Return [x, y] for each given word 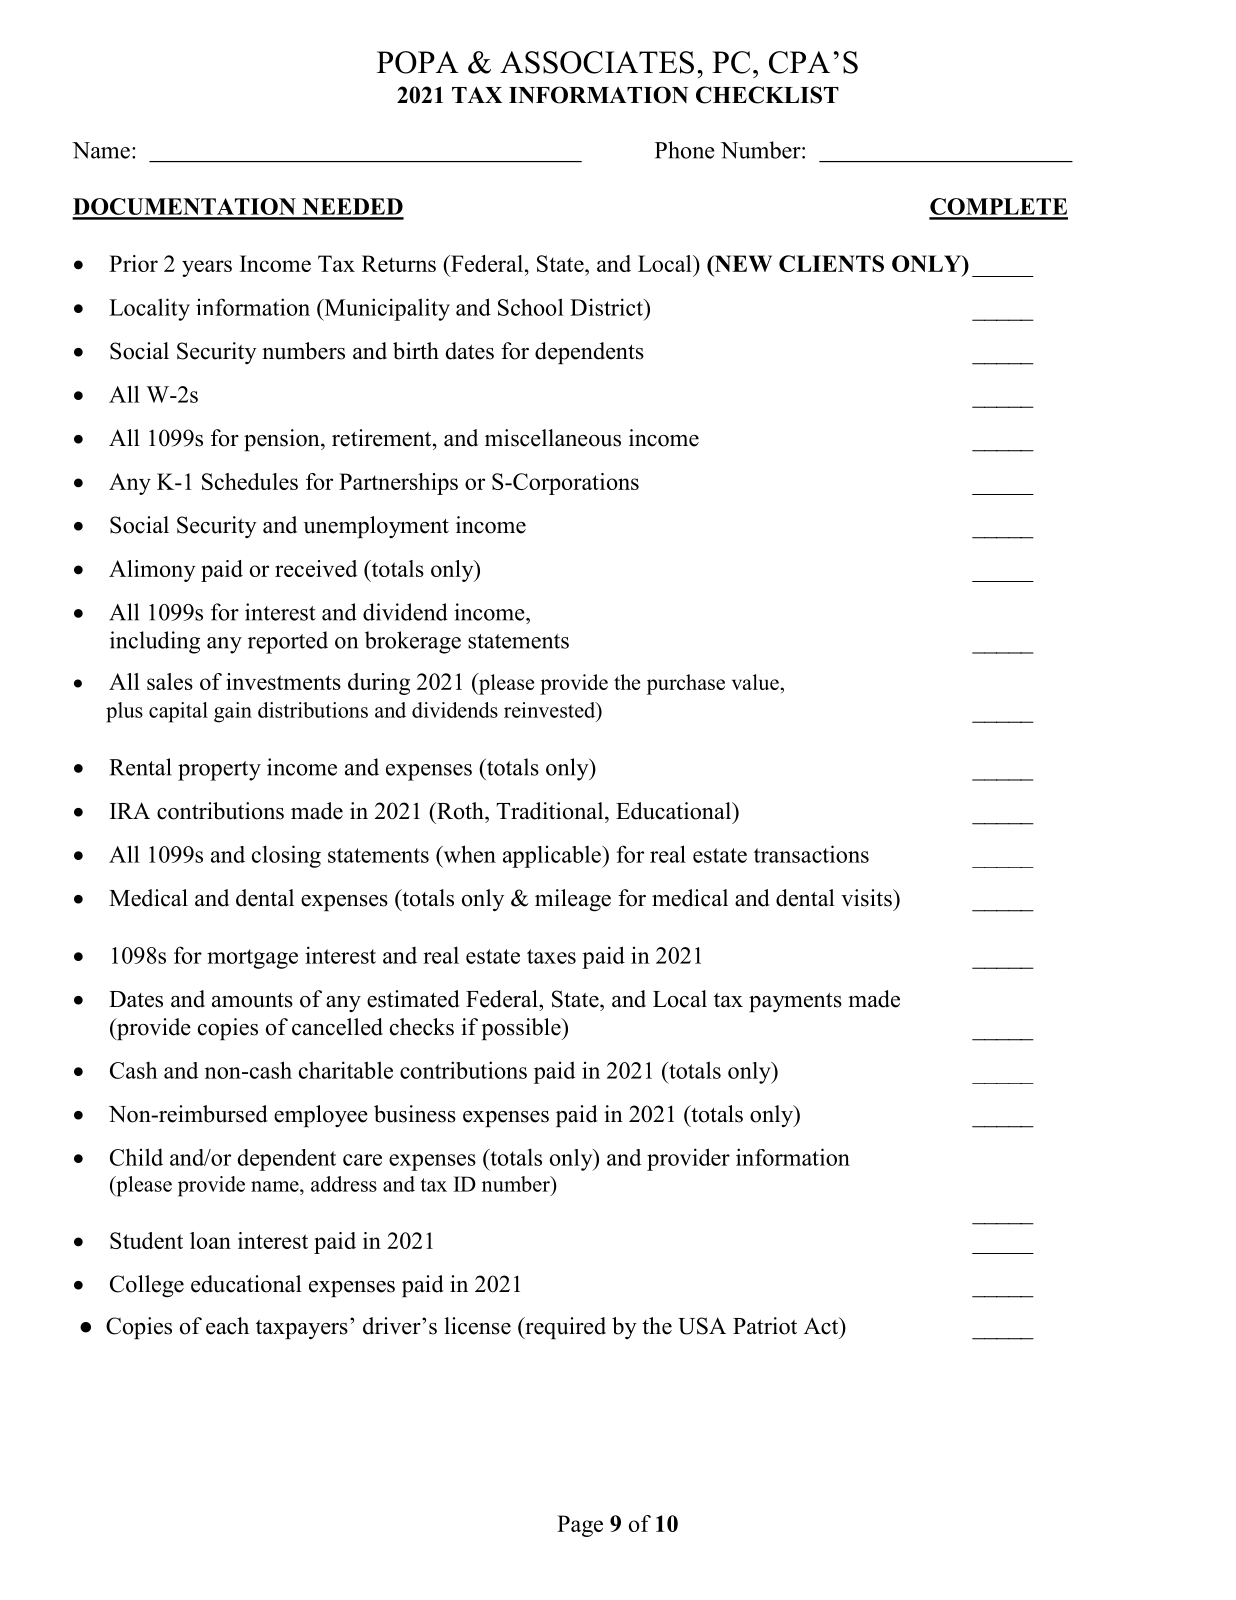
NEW [742, 265]
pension [283, 440]
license [477, 1326]
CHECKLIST [767, 95]
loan [210, 1240]
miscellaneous [553, 438]
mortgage [252, 959]
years [207, 268]
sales [170, 681]
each [227, 1326]
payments [795, 1002]
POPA [418, 62]
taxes [551, 956]
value [755, 682]
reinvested [551, 710]
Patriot [765, 1326]
